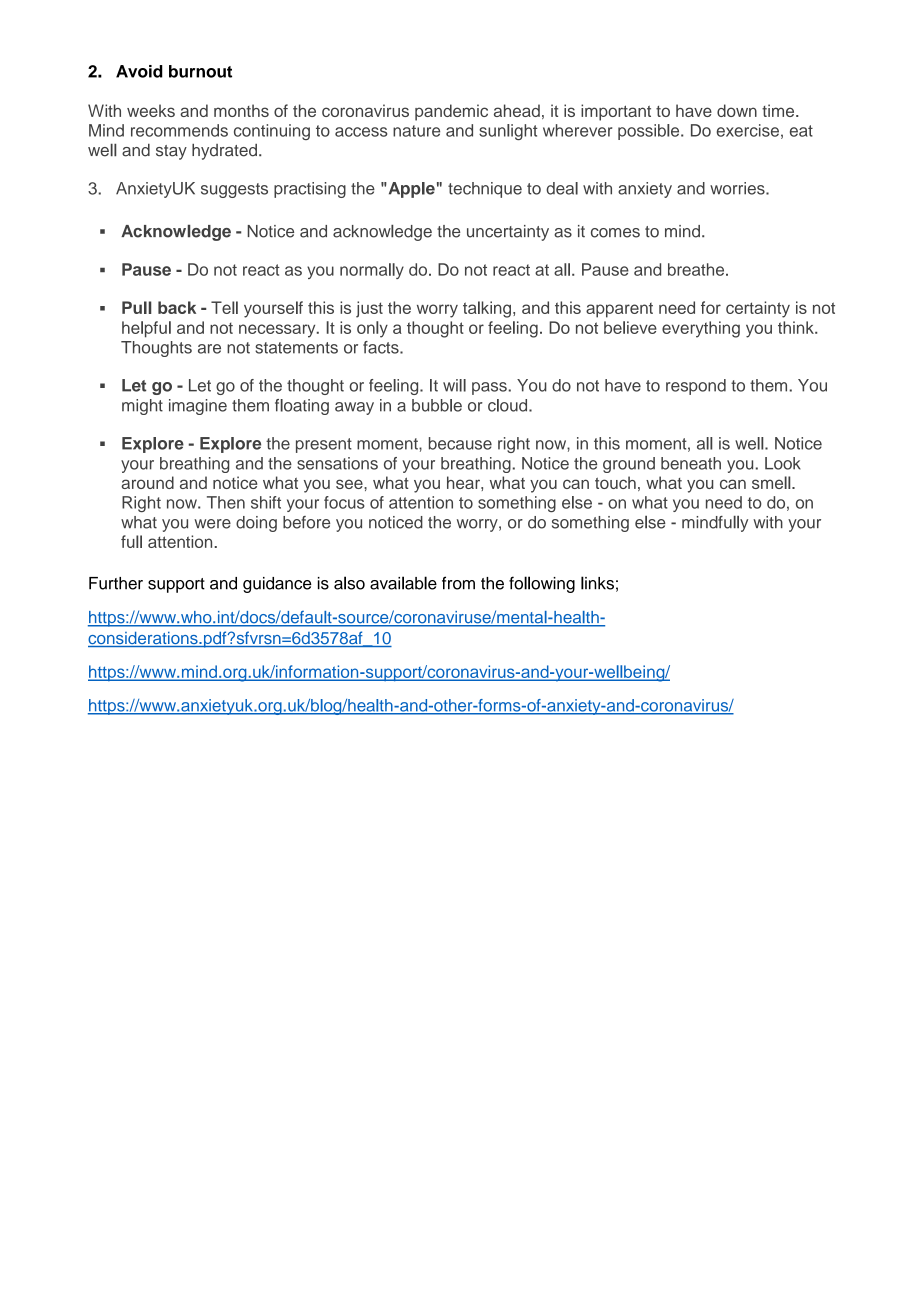 This image has width=924, height=1308. What do you see at coordinates (372, 271) in the image?
I see `normally` at bounding box center [372, 271].
